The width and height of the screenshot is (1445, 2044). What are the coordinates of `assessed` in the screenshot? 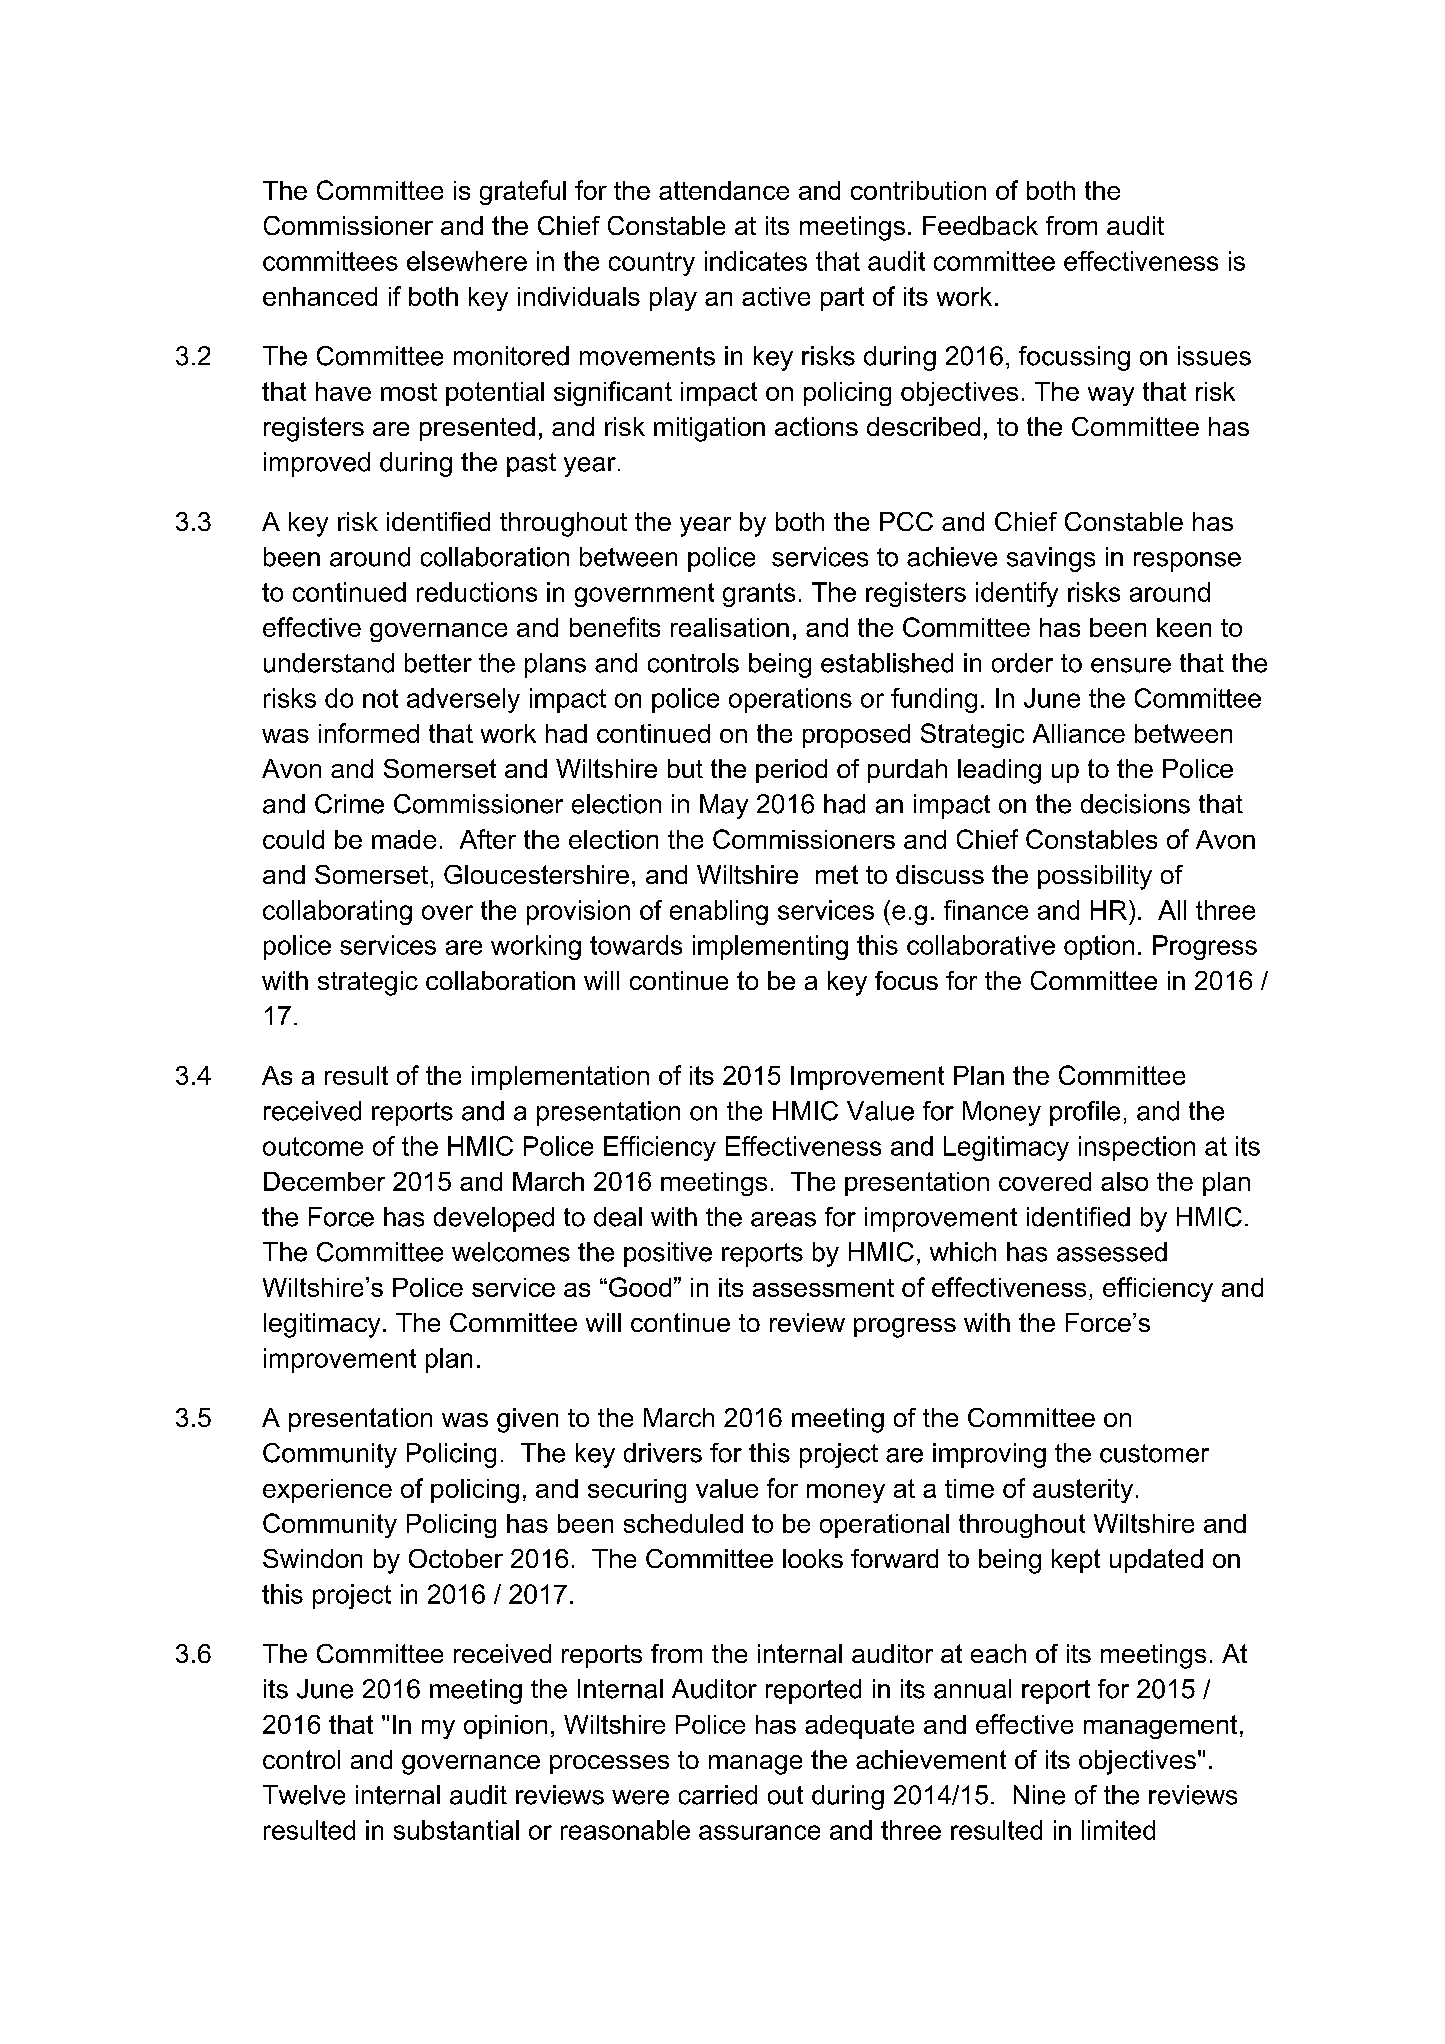 It's located at (1112, 1252).
